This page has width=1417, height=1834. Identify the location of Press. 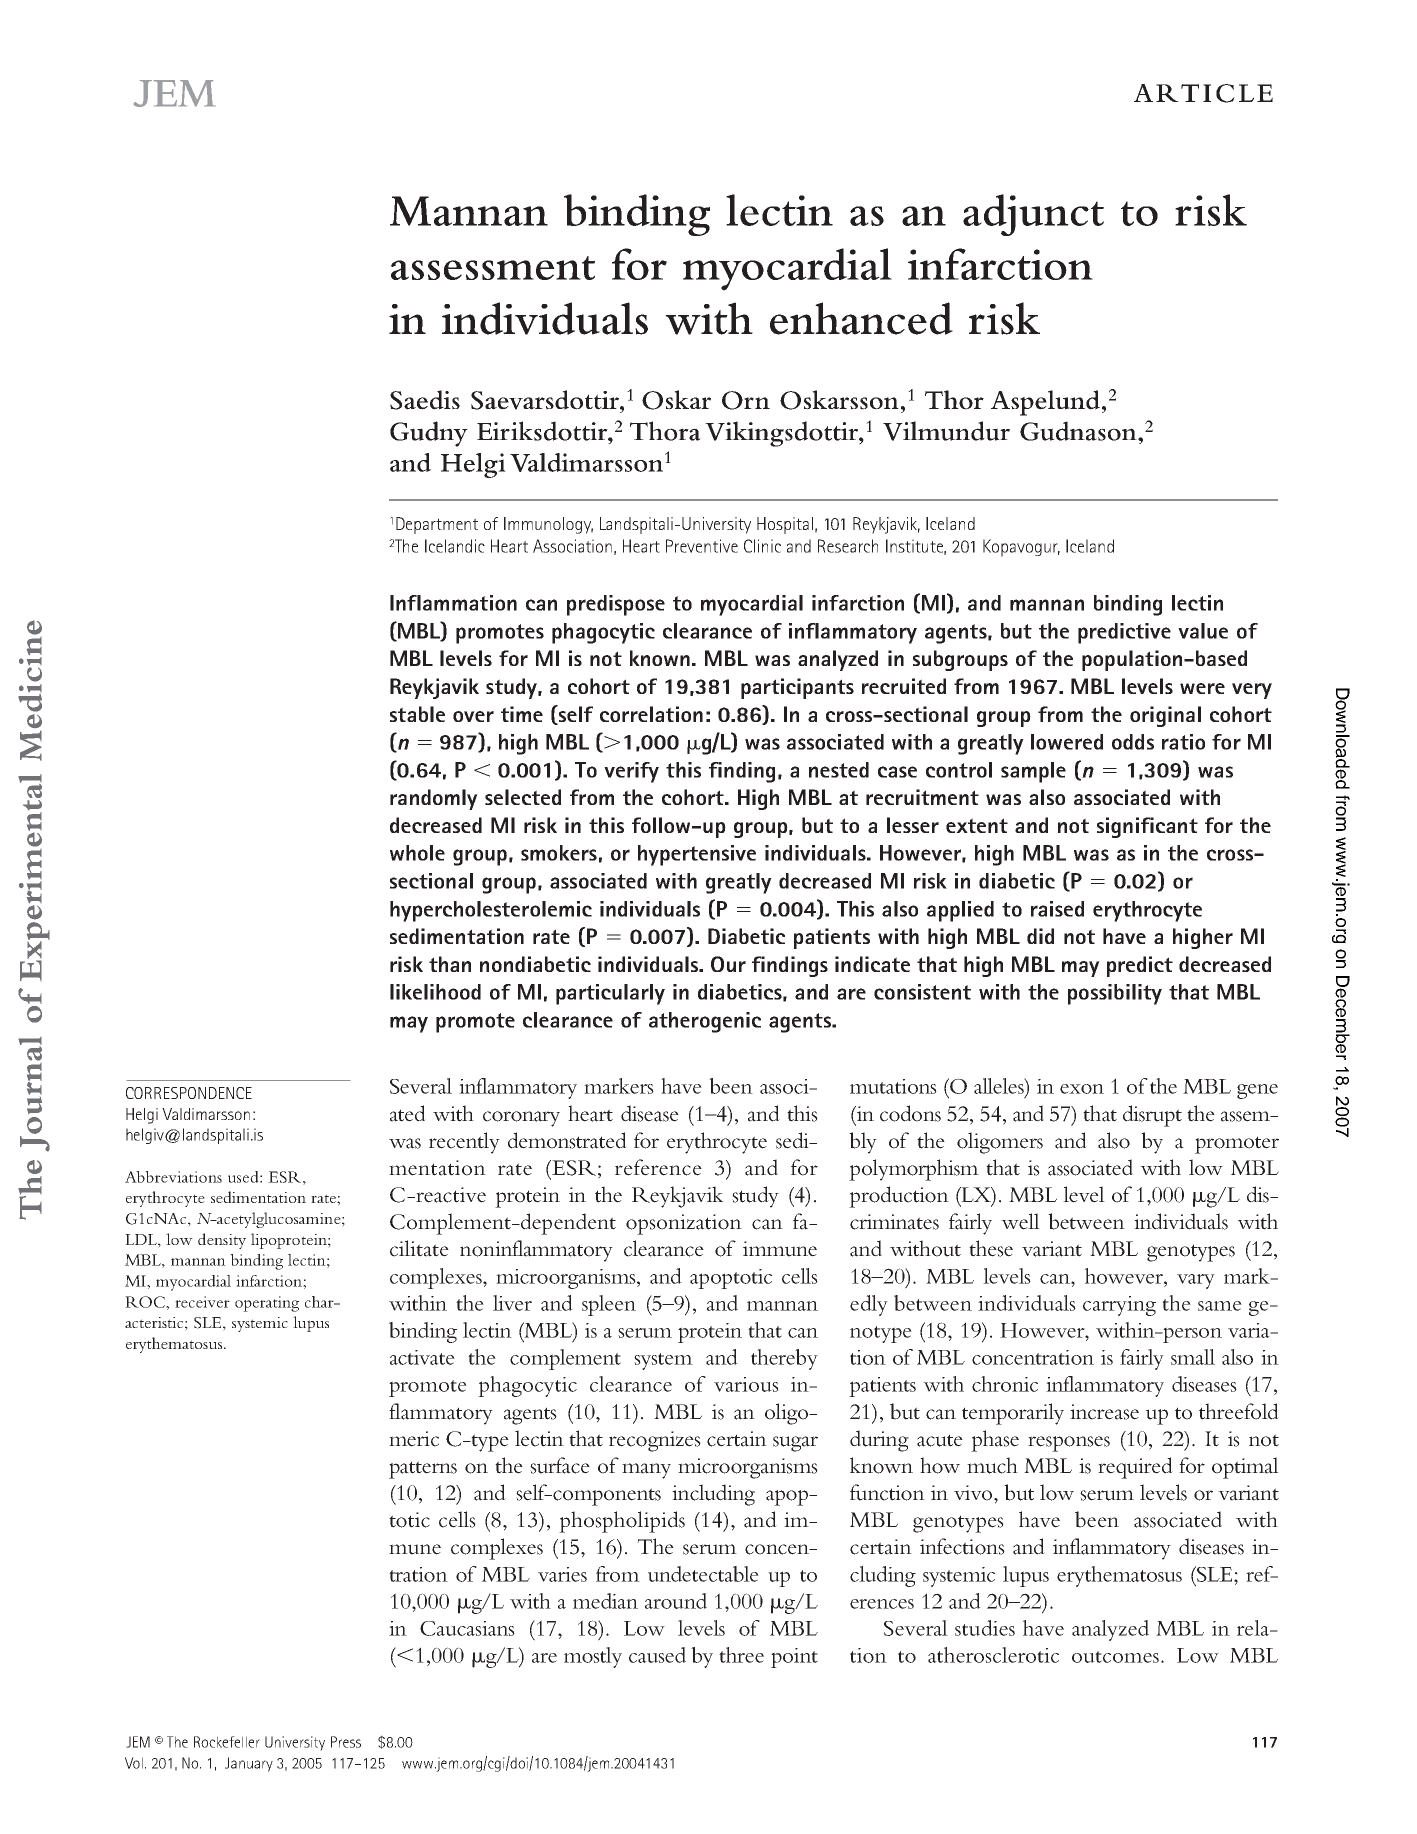
(346, 1742).
